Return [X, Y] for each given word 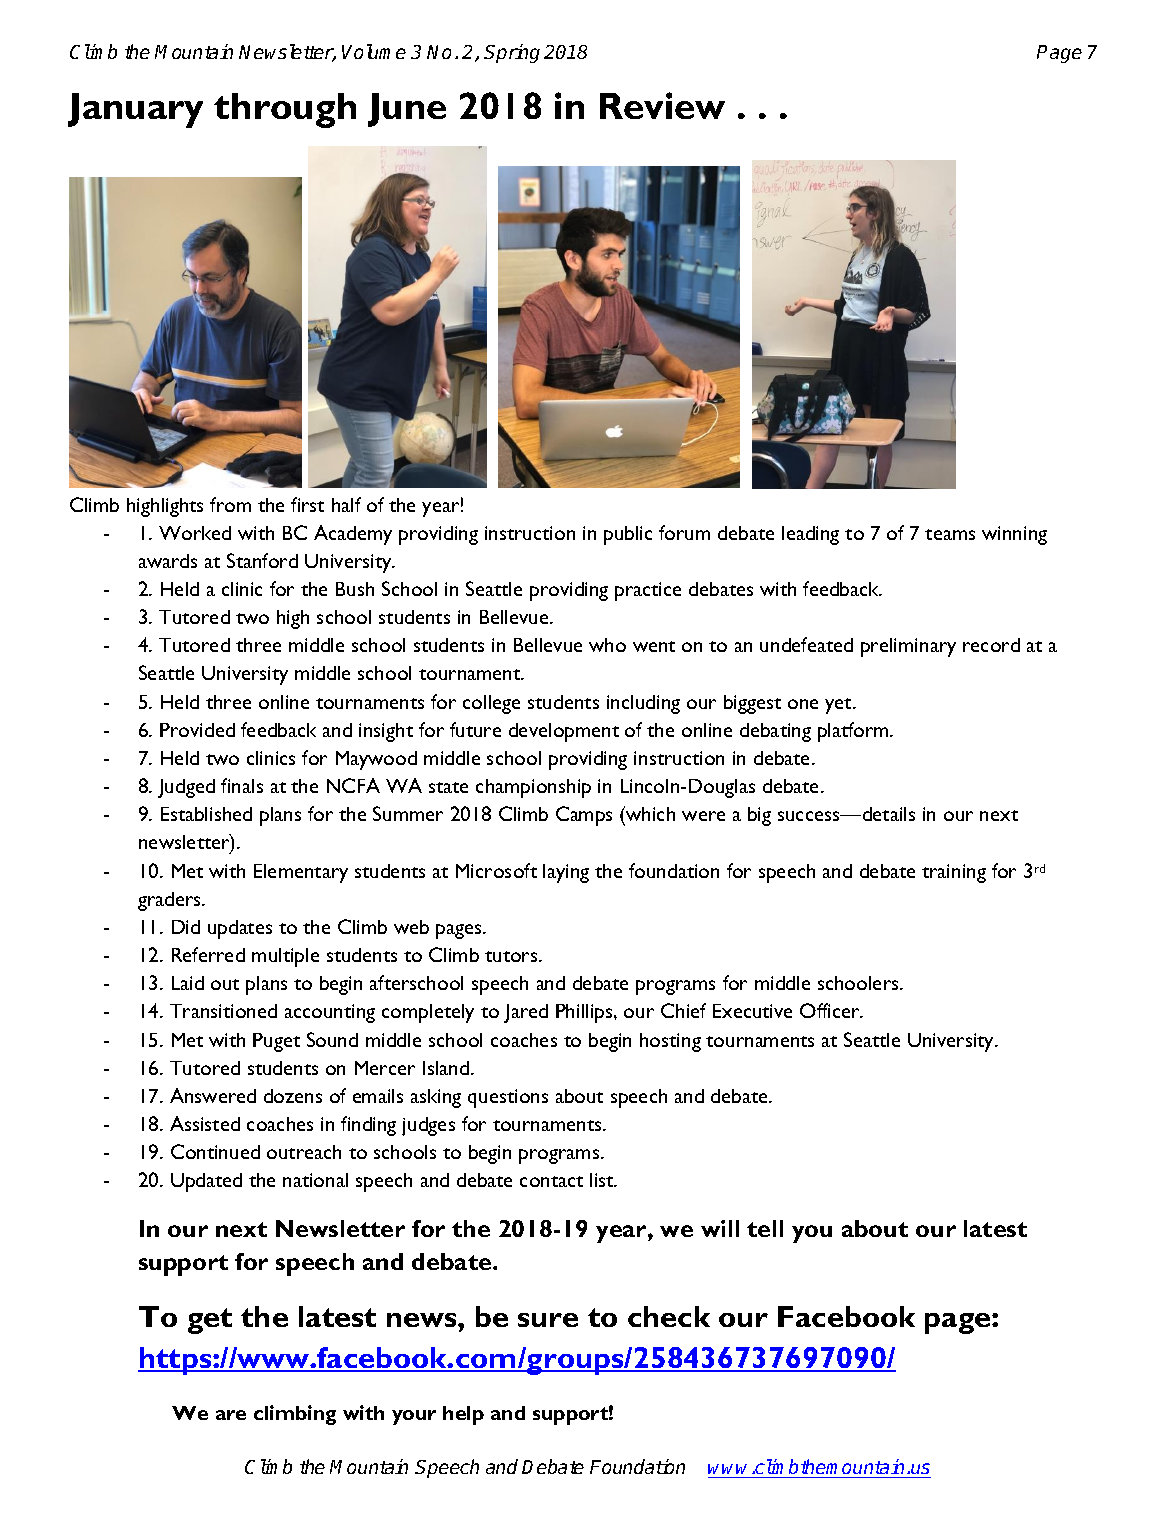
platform [854, 732]
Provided [197, 730]
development [564, 732]
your [414, 1417]
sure [548, 1320]
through [285, 110]
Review [662, 105]
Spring [512, 53]
